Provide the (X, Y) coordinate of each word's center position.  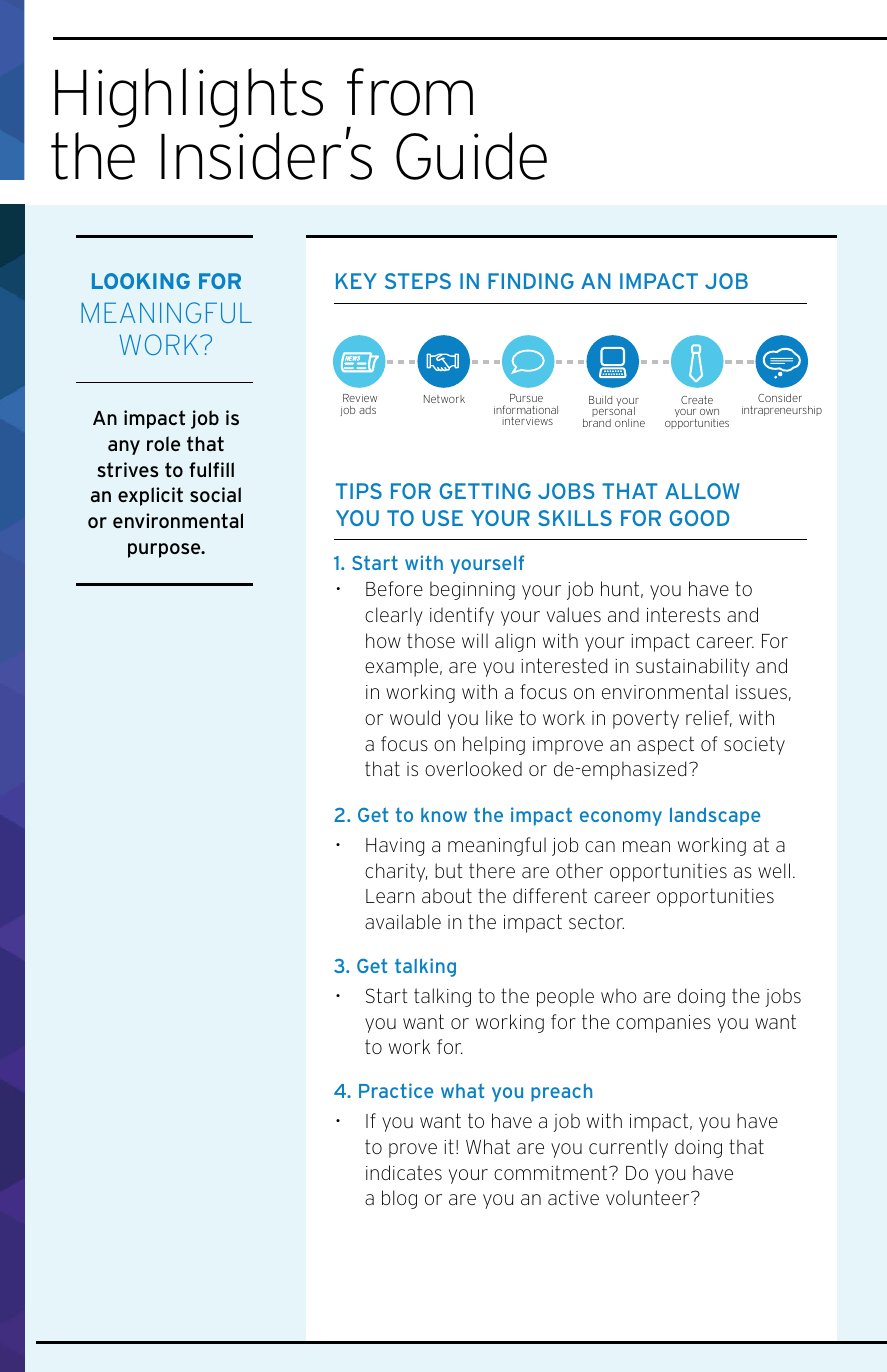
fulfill (211, 469)
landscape (715, 816)
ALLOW (702, 491)
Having (395, 847)
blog (399, 1199)
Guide (471, 156)
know (444, 815)
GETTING (485, 491)
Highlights (189, 98)
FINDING (531, 281)
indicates (404, 1172)
